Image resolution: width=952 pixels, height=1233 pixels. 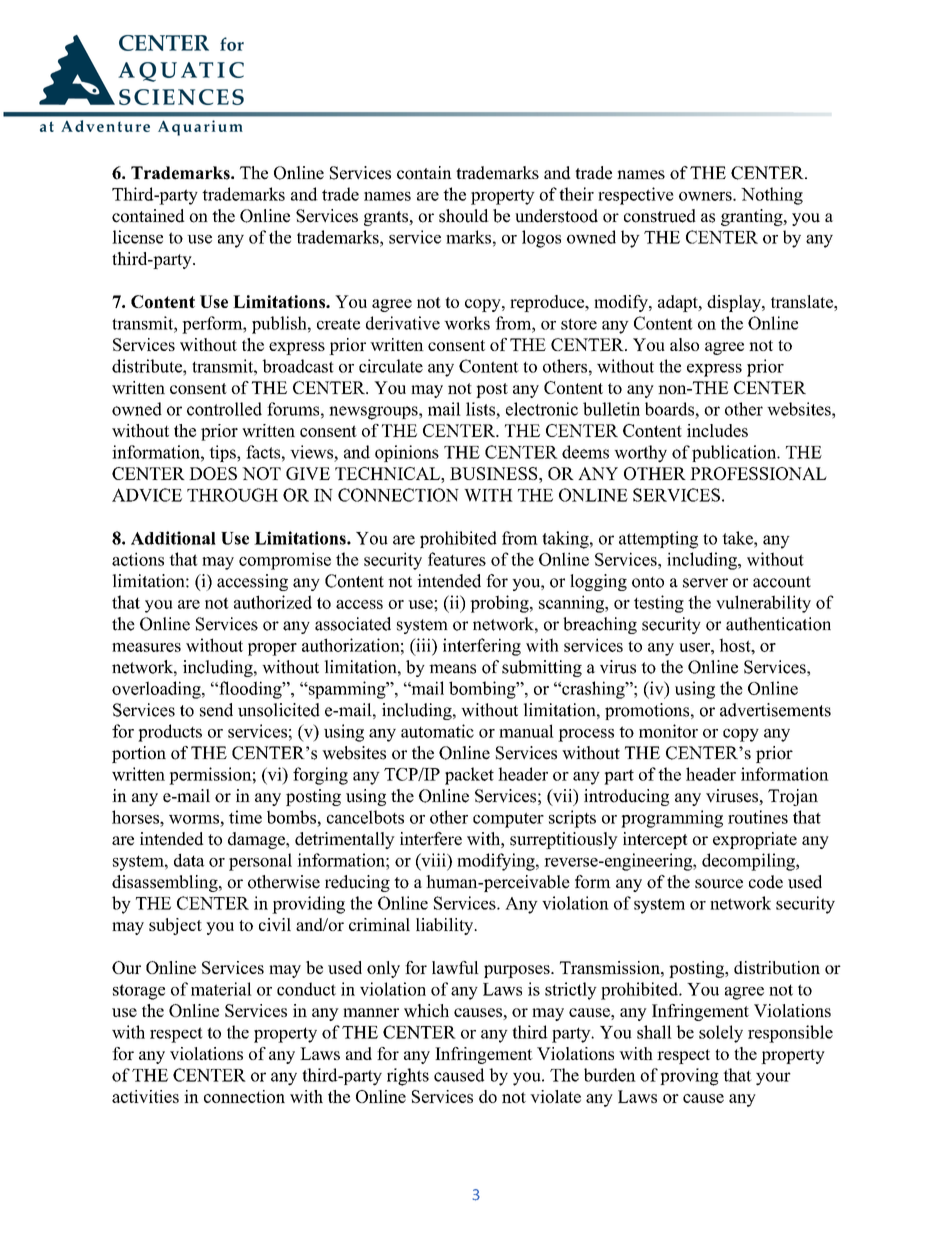 I want to click on includes, so click(x=717, y=430).
